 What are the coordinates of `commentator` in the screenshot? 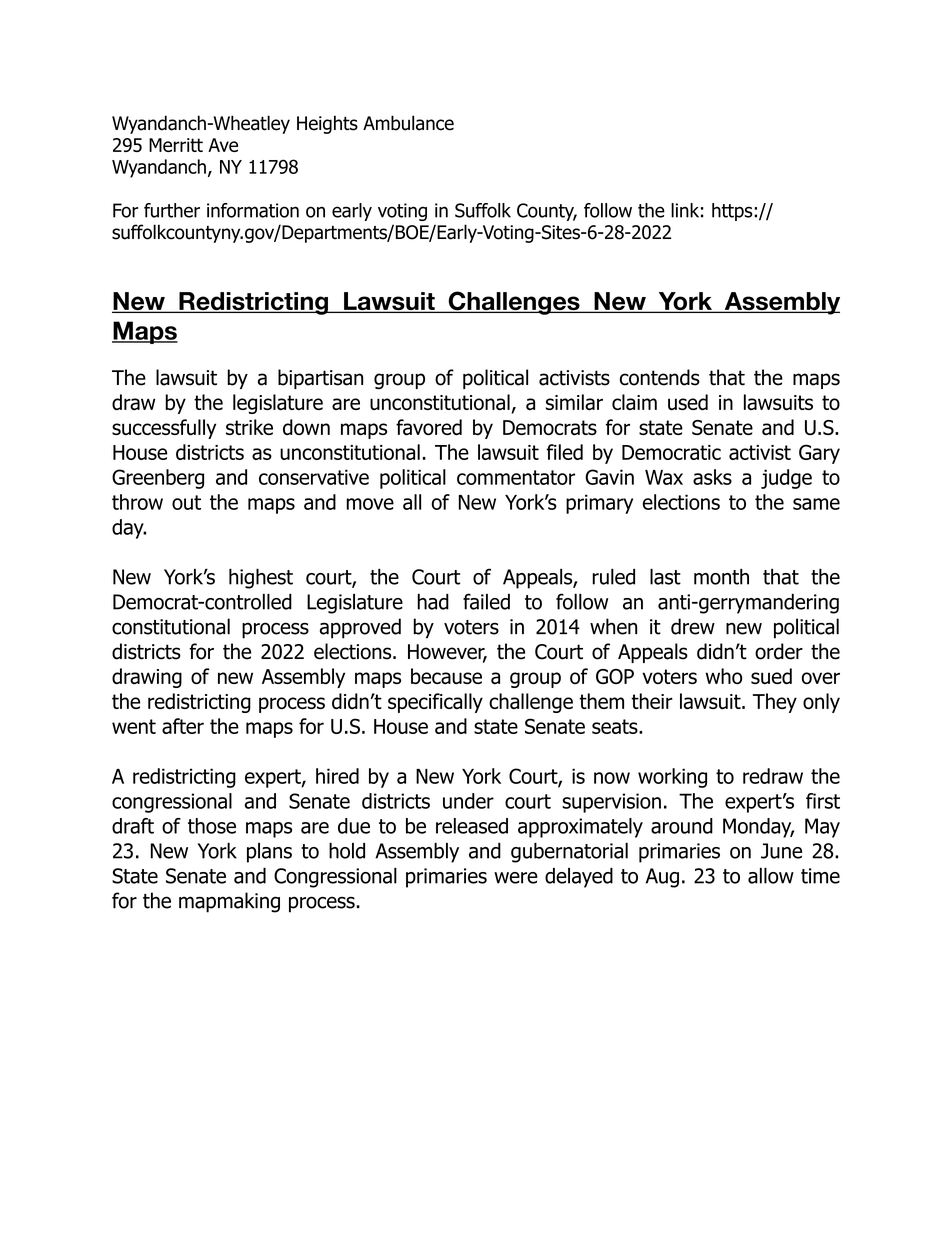 It's located at (516, 477).
